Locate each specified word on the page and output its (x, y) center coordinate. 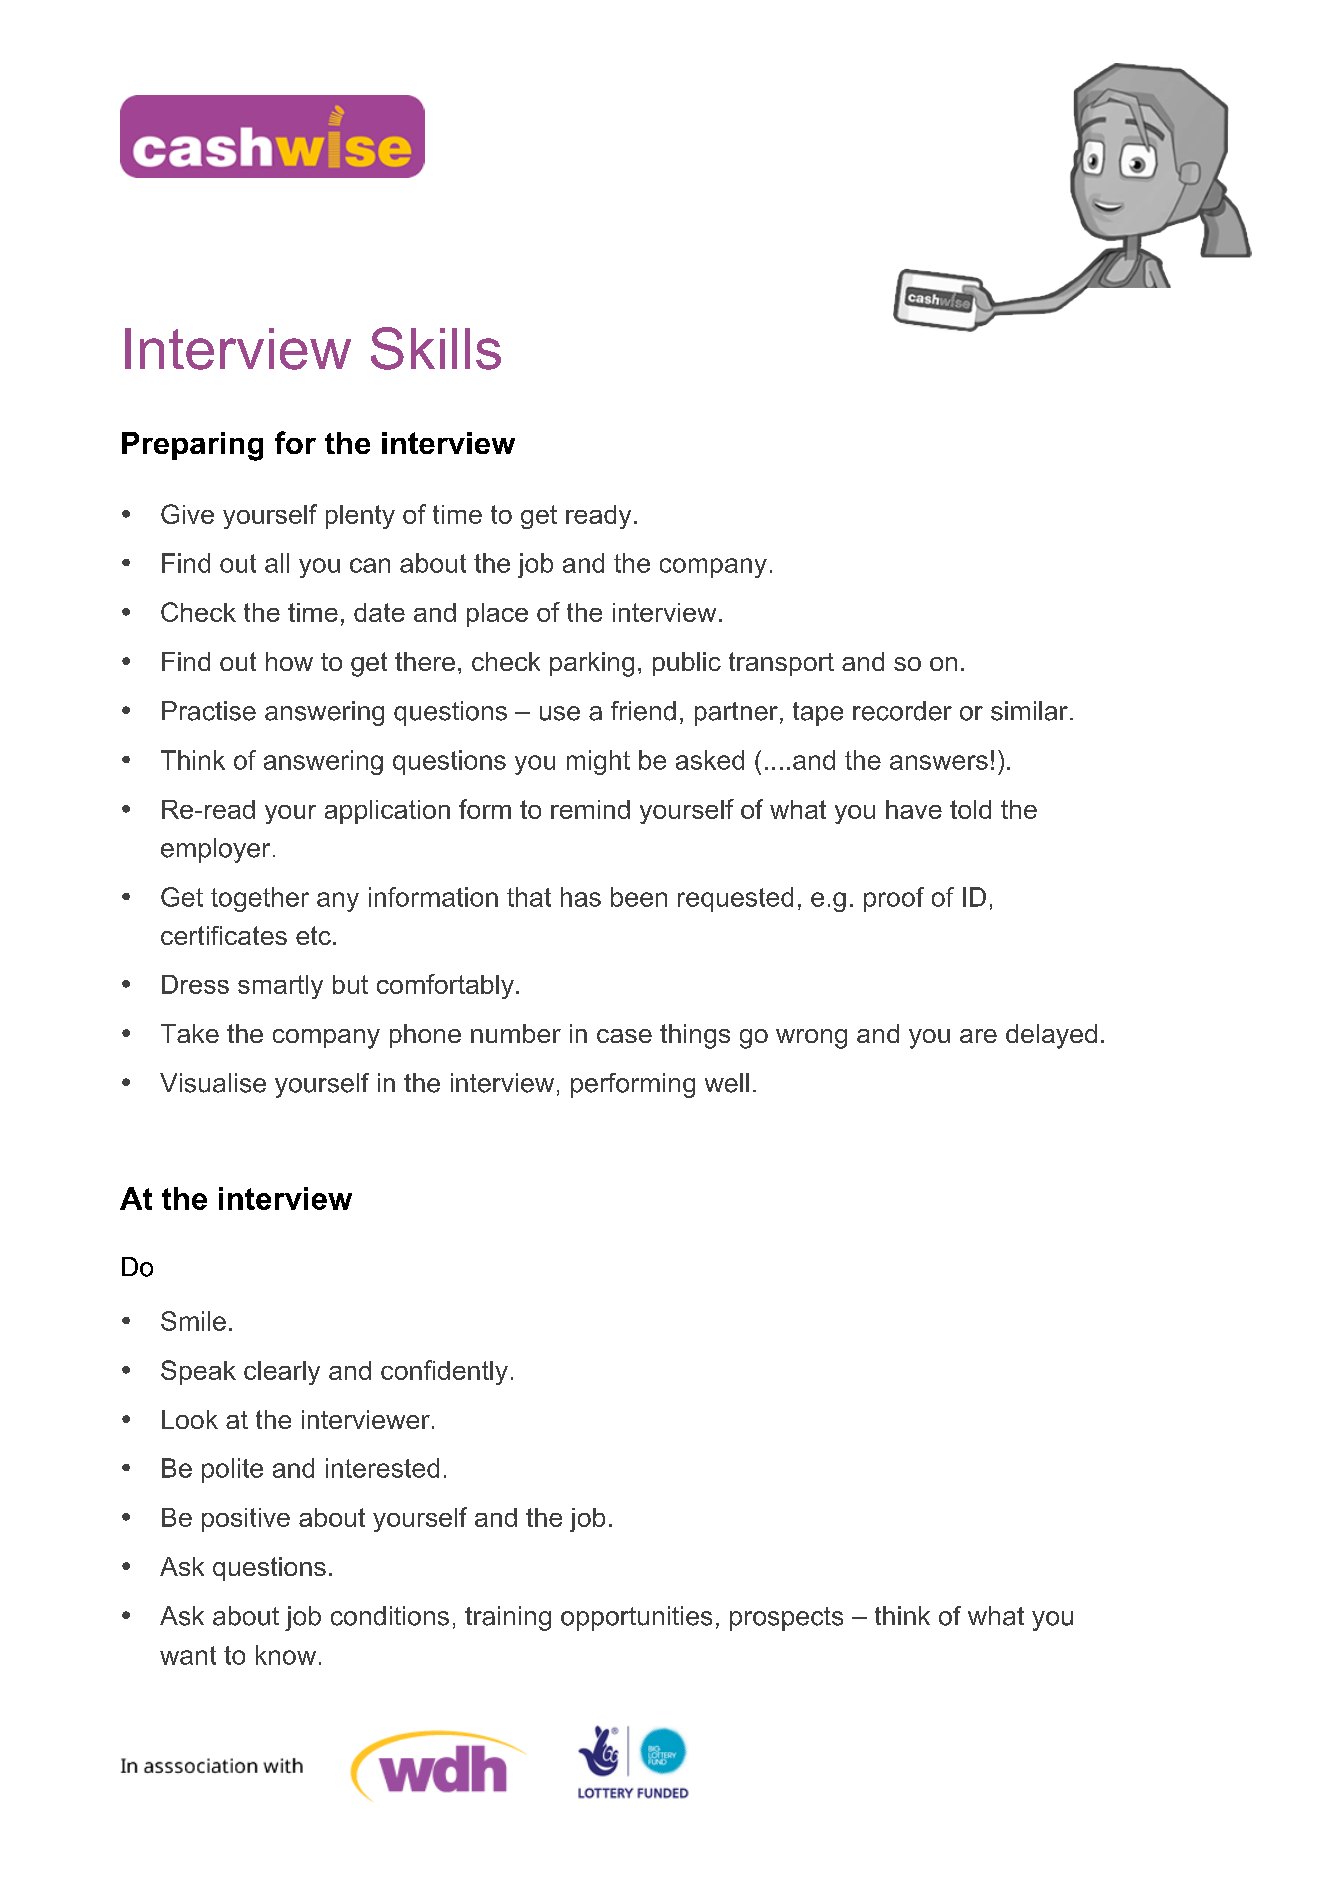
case (624, 1036)
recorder (902, 711)
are (978, 1036)
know (286, 1655)
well (727, 1083)
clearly (282, 1373)
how (289, 661)
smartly (280, 987)
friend (643, 711)
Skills (436, 348)
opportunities (636, 1618)
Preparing (192, 446)
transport (781, 664)
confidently (444, 1372)
